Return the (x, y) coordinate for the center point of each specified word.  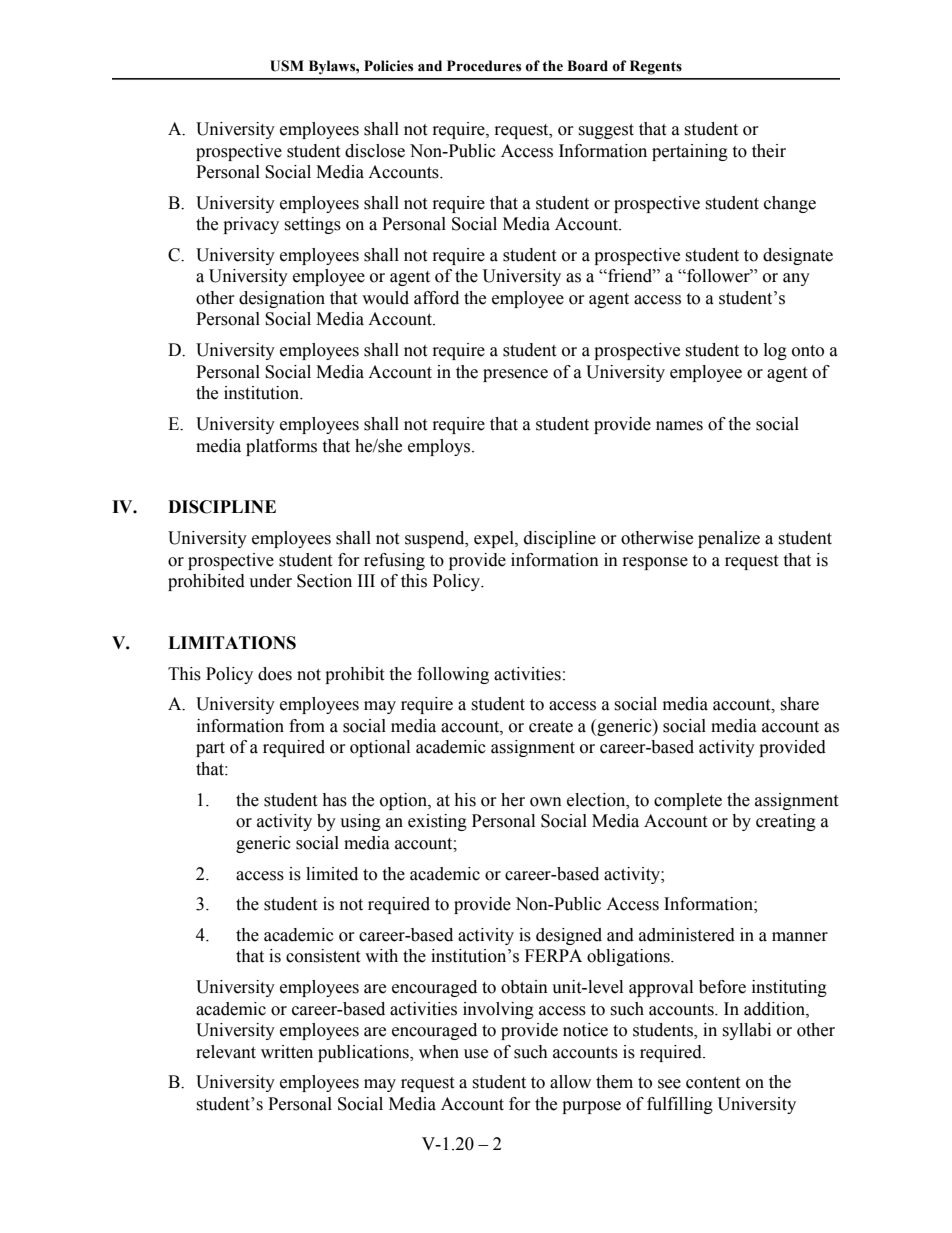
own (546, 802)
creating (786, 822)
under (270, 581)
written (287, 1052)
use (476, 1054)
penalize (729, 539)
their (769, 151)
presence (515, 375)
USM (287, 66)
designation (282, 299)
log (775, 351)
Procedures (484, 66)
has (334, 800)
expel (495, 539)
